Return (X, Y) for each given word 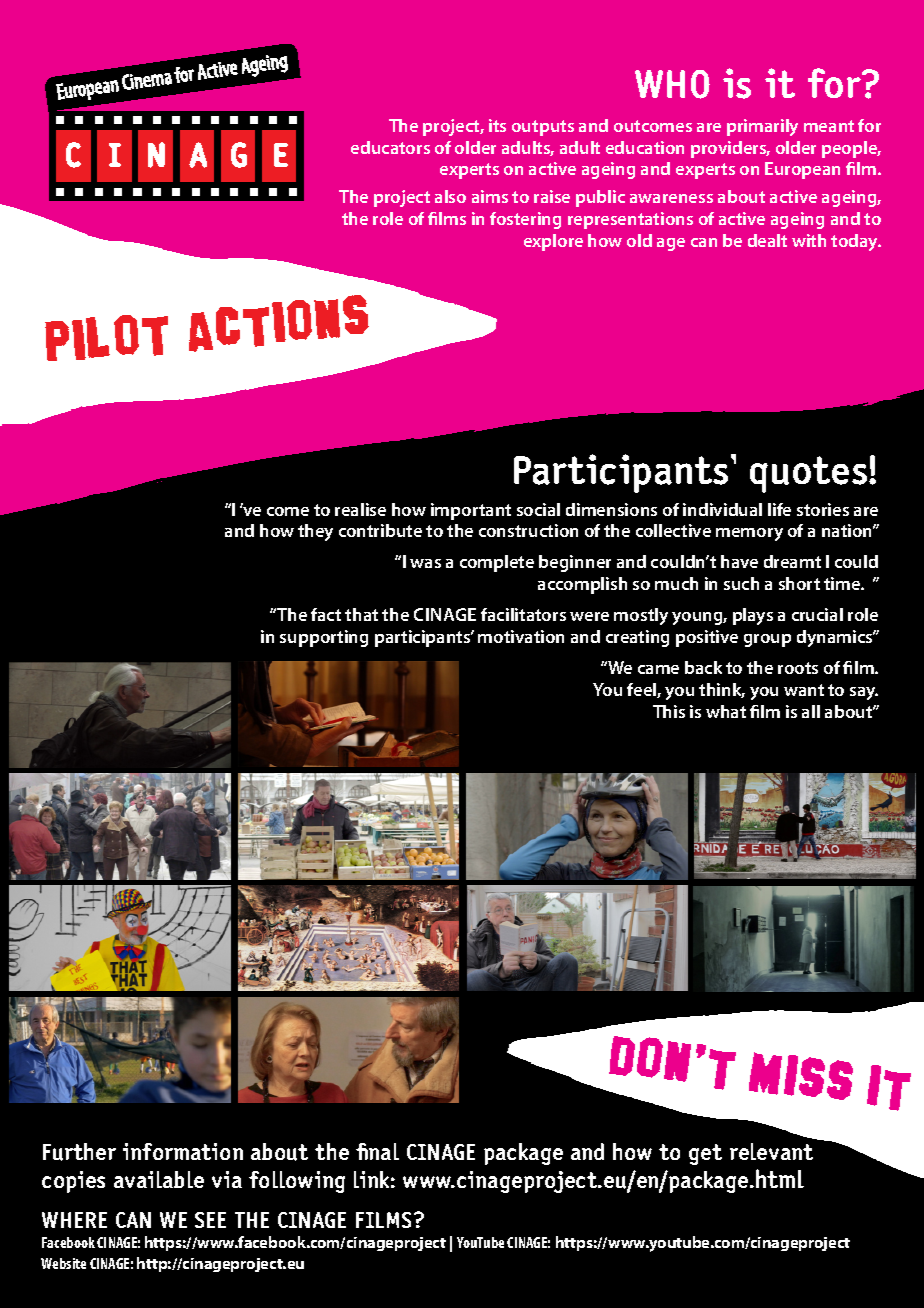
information (183, 1151)
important (471, 511)
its (497, 125)
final (377, 1151)
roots (798, 668)
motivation (521, 636)
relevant (771, 1151)
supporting (324, 638)
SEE (210, 1220)
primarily (762, 127)
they (315, 532)
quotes (810, 474)
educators (390, 147)
